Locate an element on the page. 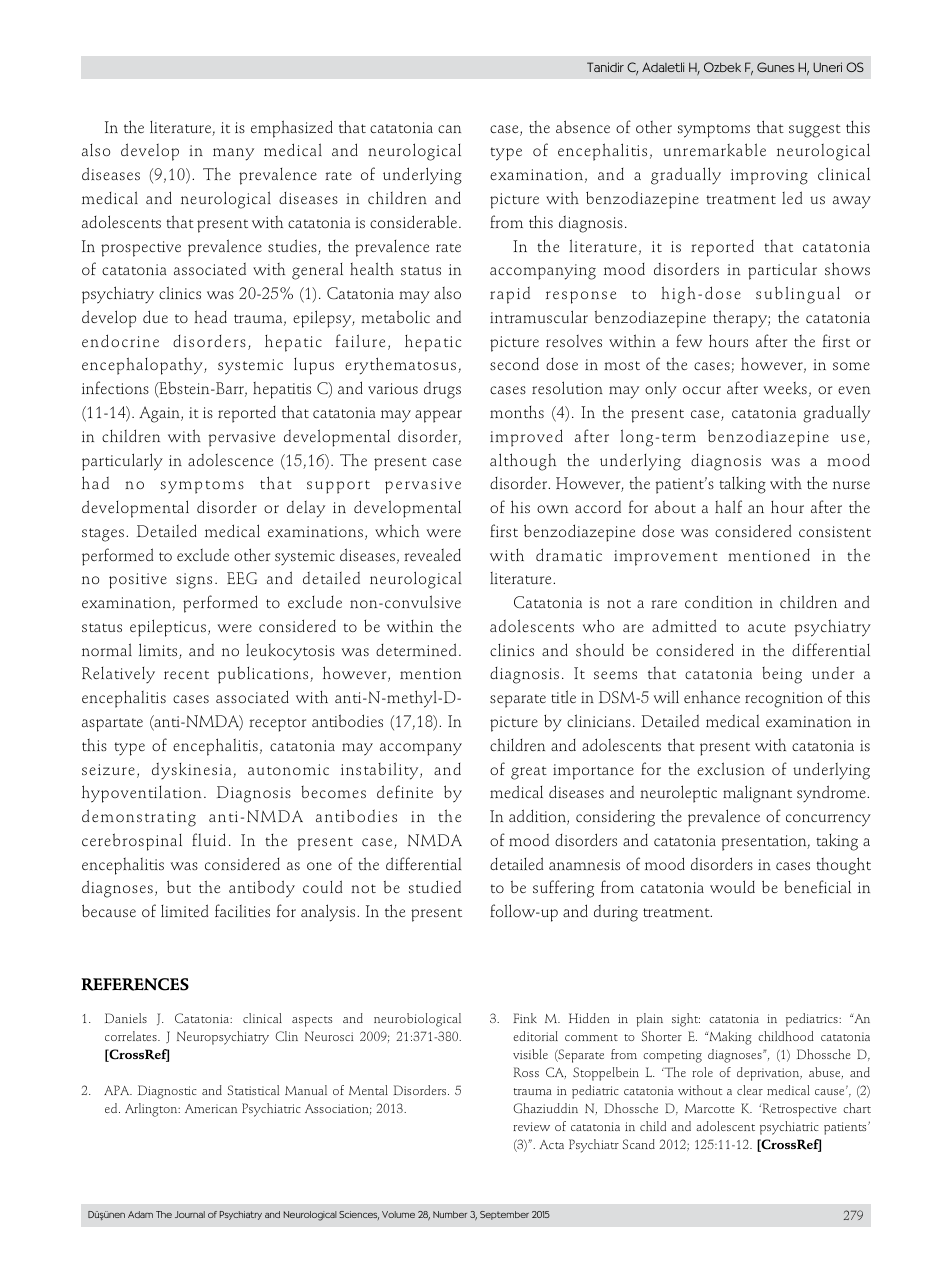 The image size is (952, 1278). title is located at coordinates (563, 696).
